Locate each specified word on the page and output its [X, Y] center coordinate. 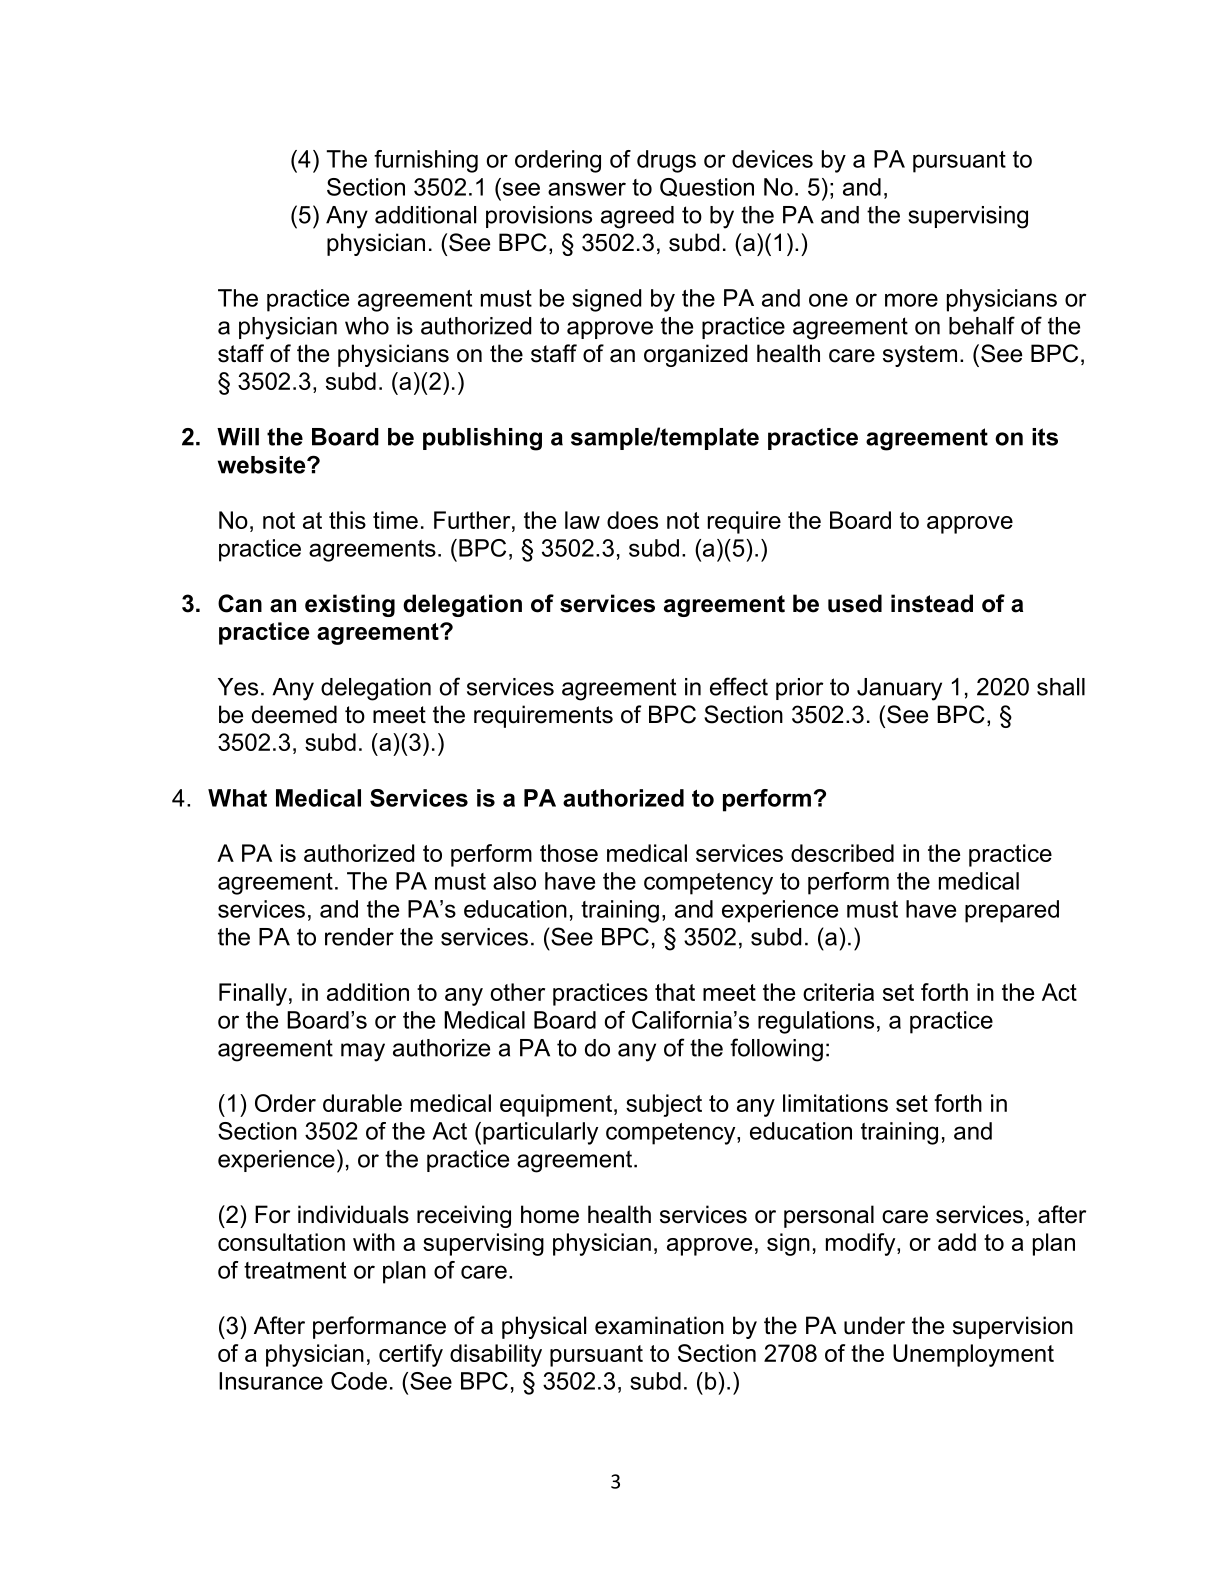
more [911, 300]
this [347, 520]
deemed [294, 714]
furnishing [426, 161]
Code [359, 1381]
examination [659, 1325]
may [363, 1052]
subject [664, 1105]
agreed [637, 217]
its [1045, 437]
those [569, 853]
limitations [835, 1103]
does [632, 520]
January [899, 689]
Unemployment [973, 1355]
